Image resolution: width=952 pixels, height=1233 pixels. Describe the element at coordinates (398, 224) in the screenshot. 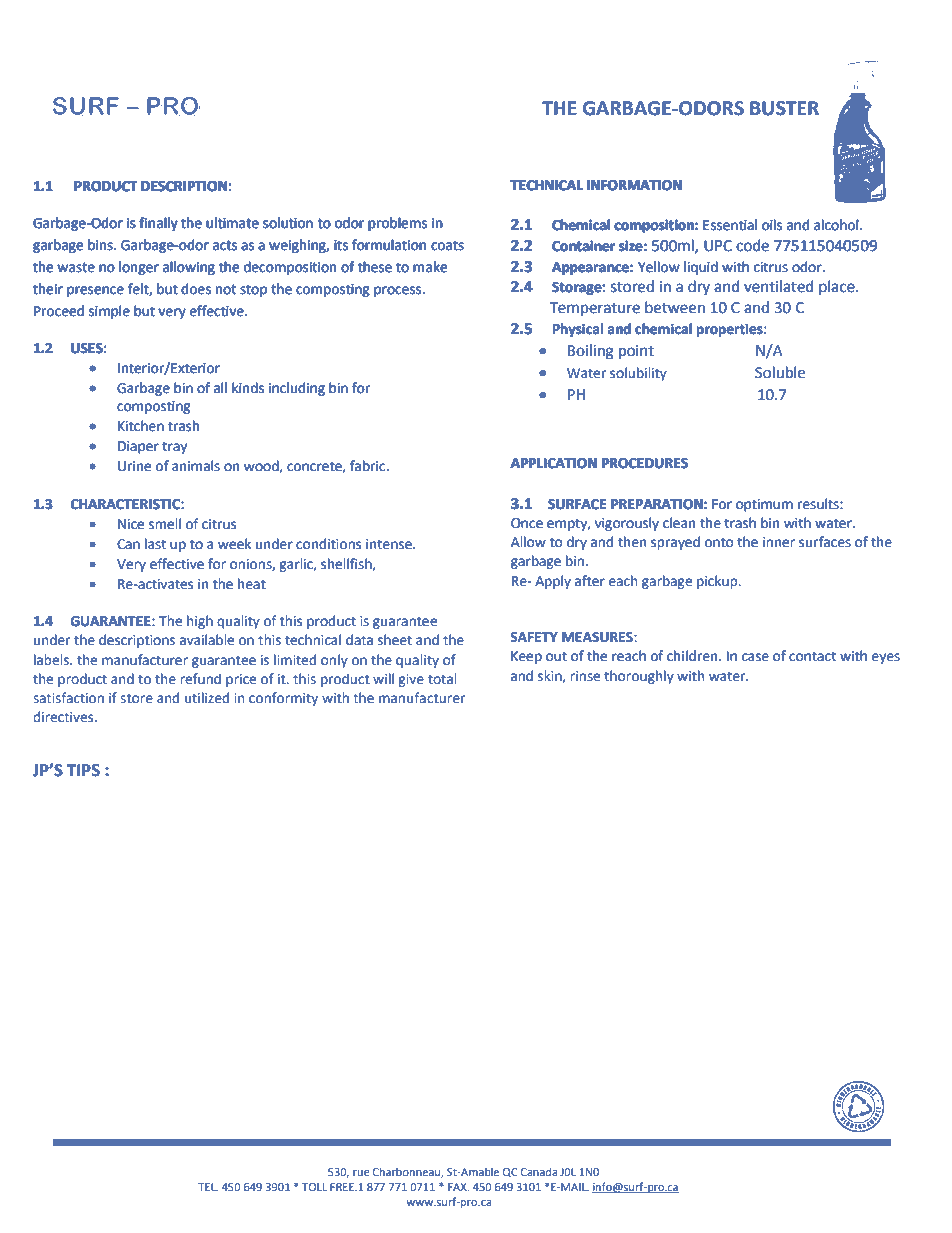

I see `problems` at that location.
